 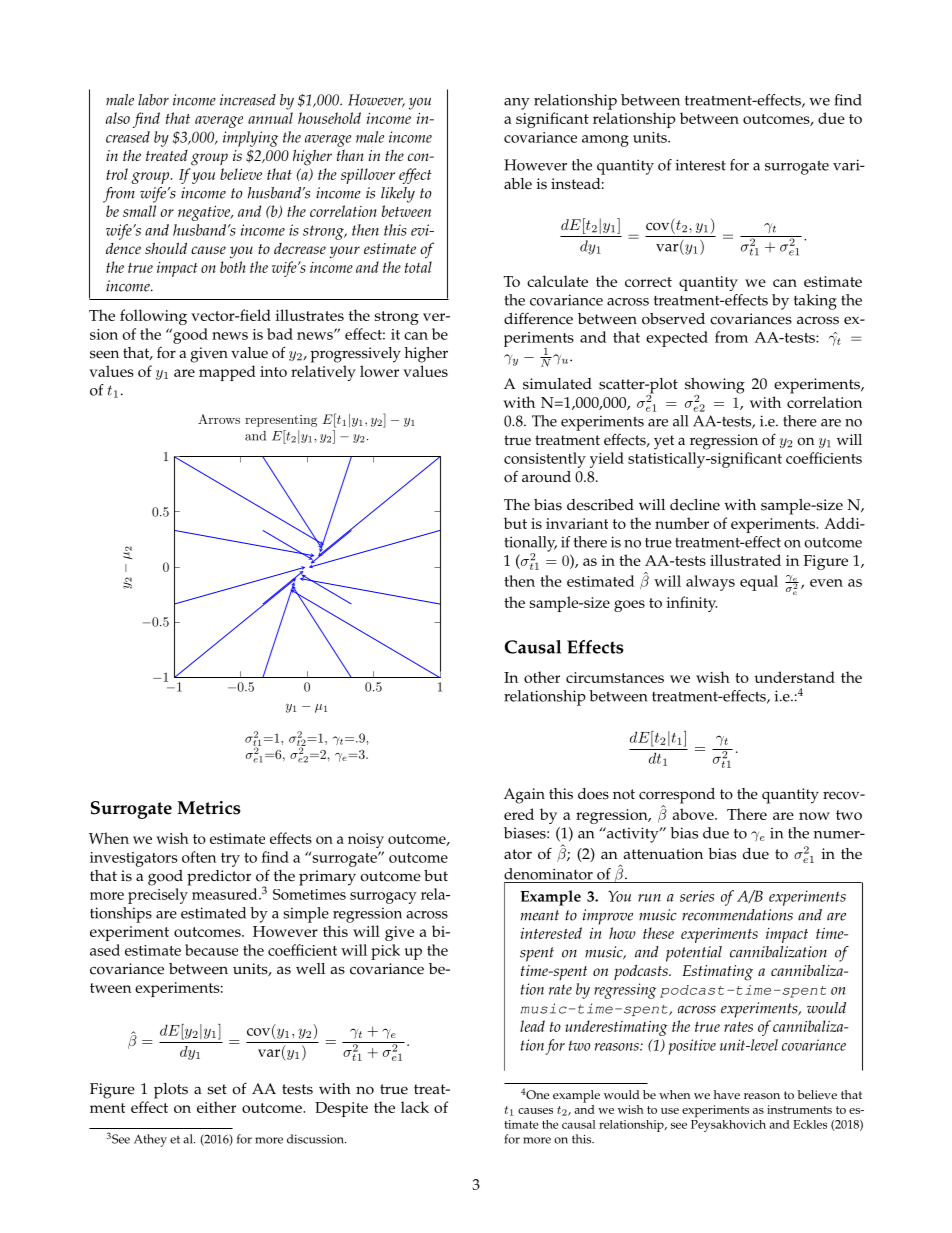 What do you see at coordinates (605, 141) in the screenshot?
I see `among` at bounding box center [605, 141].
